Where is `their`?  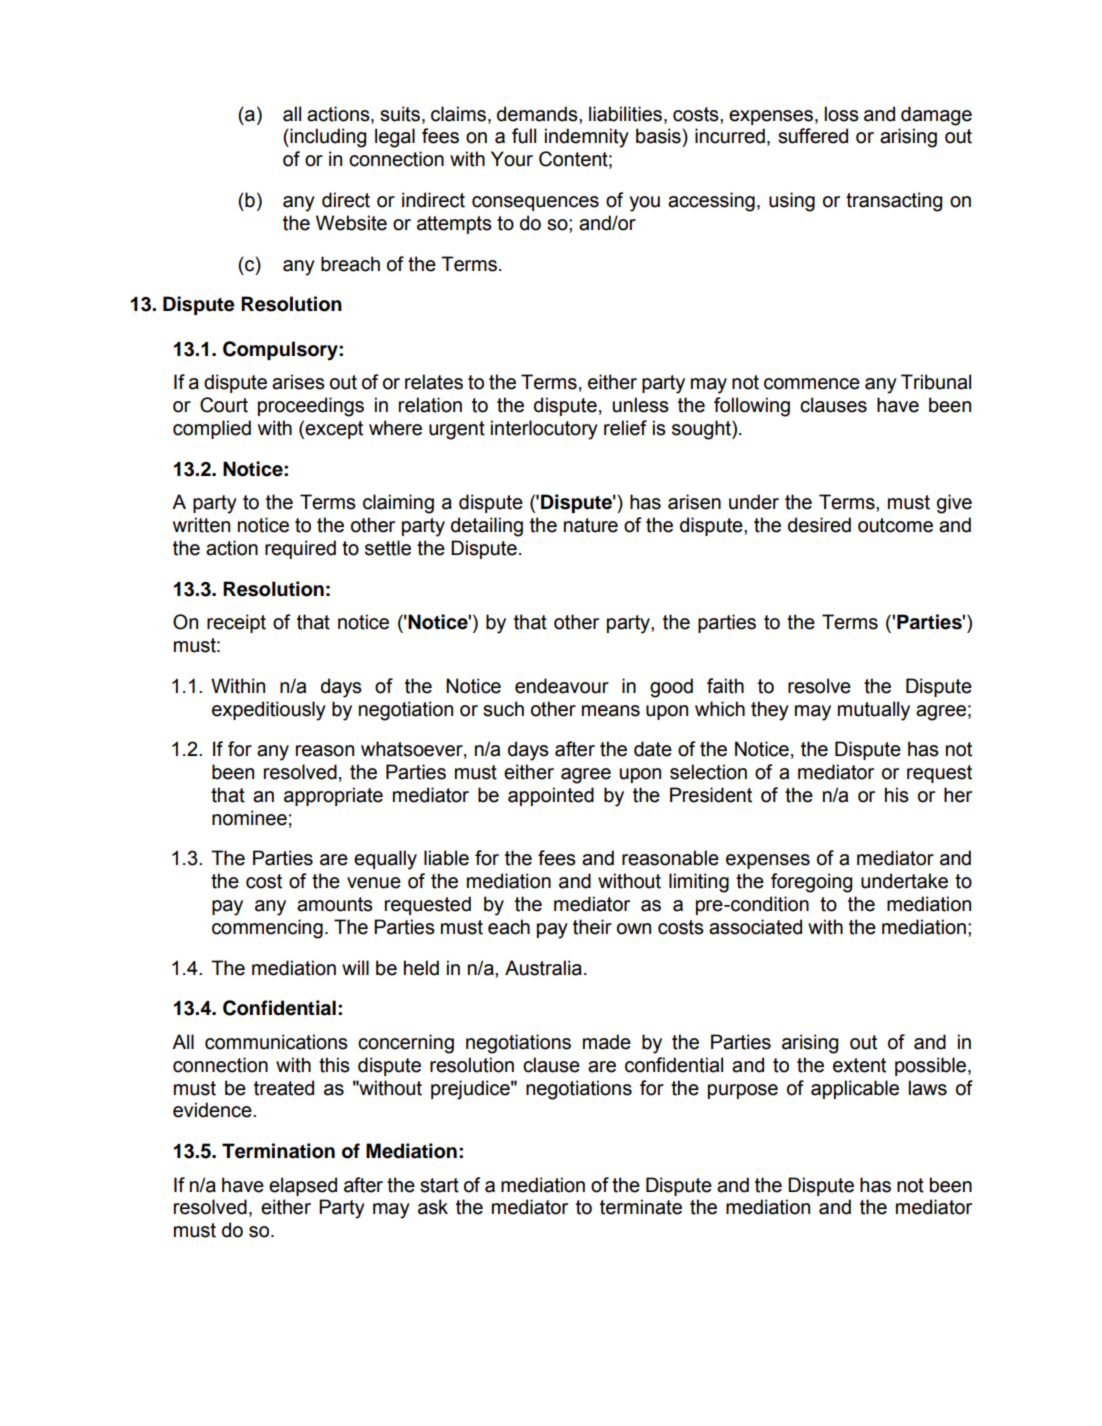
their is located at coordinates (592, 927).
